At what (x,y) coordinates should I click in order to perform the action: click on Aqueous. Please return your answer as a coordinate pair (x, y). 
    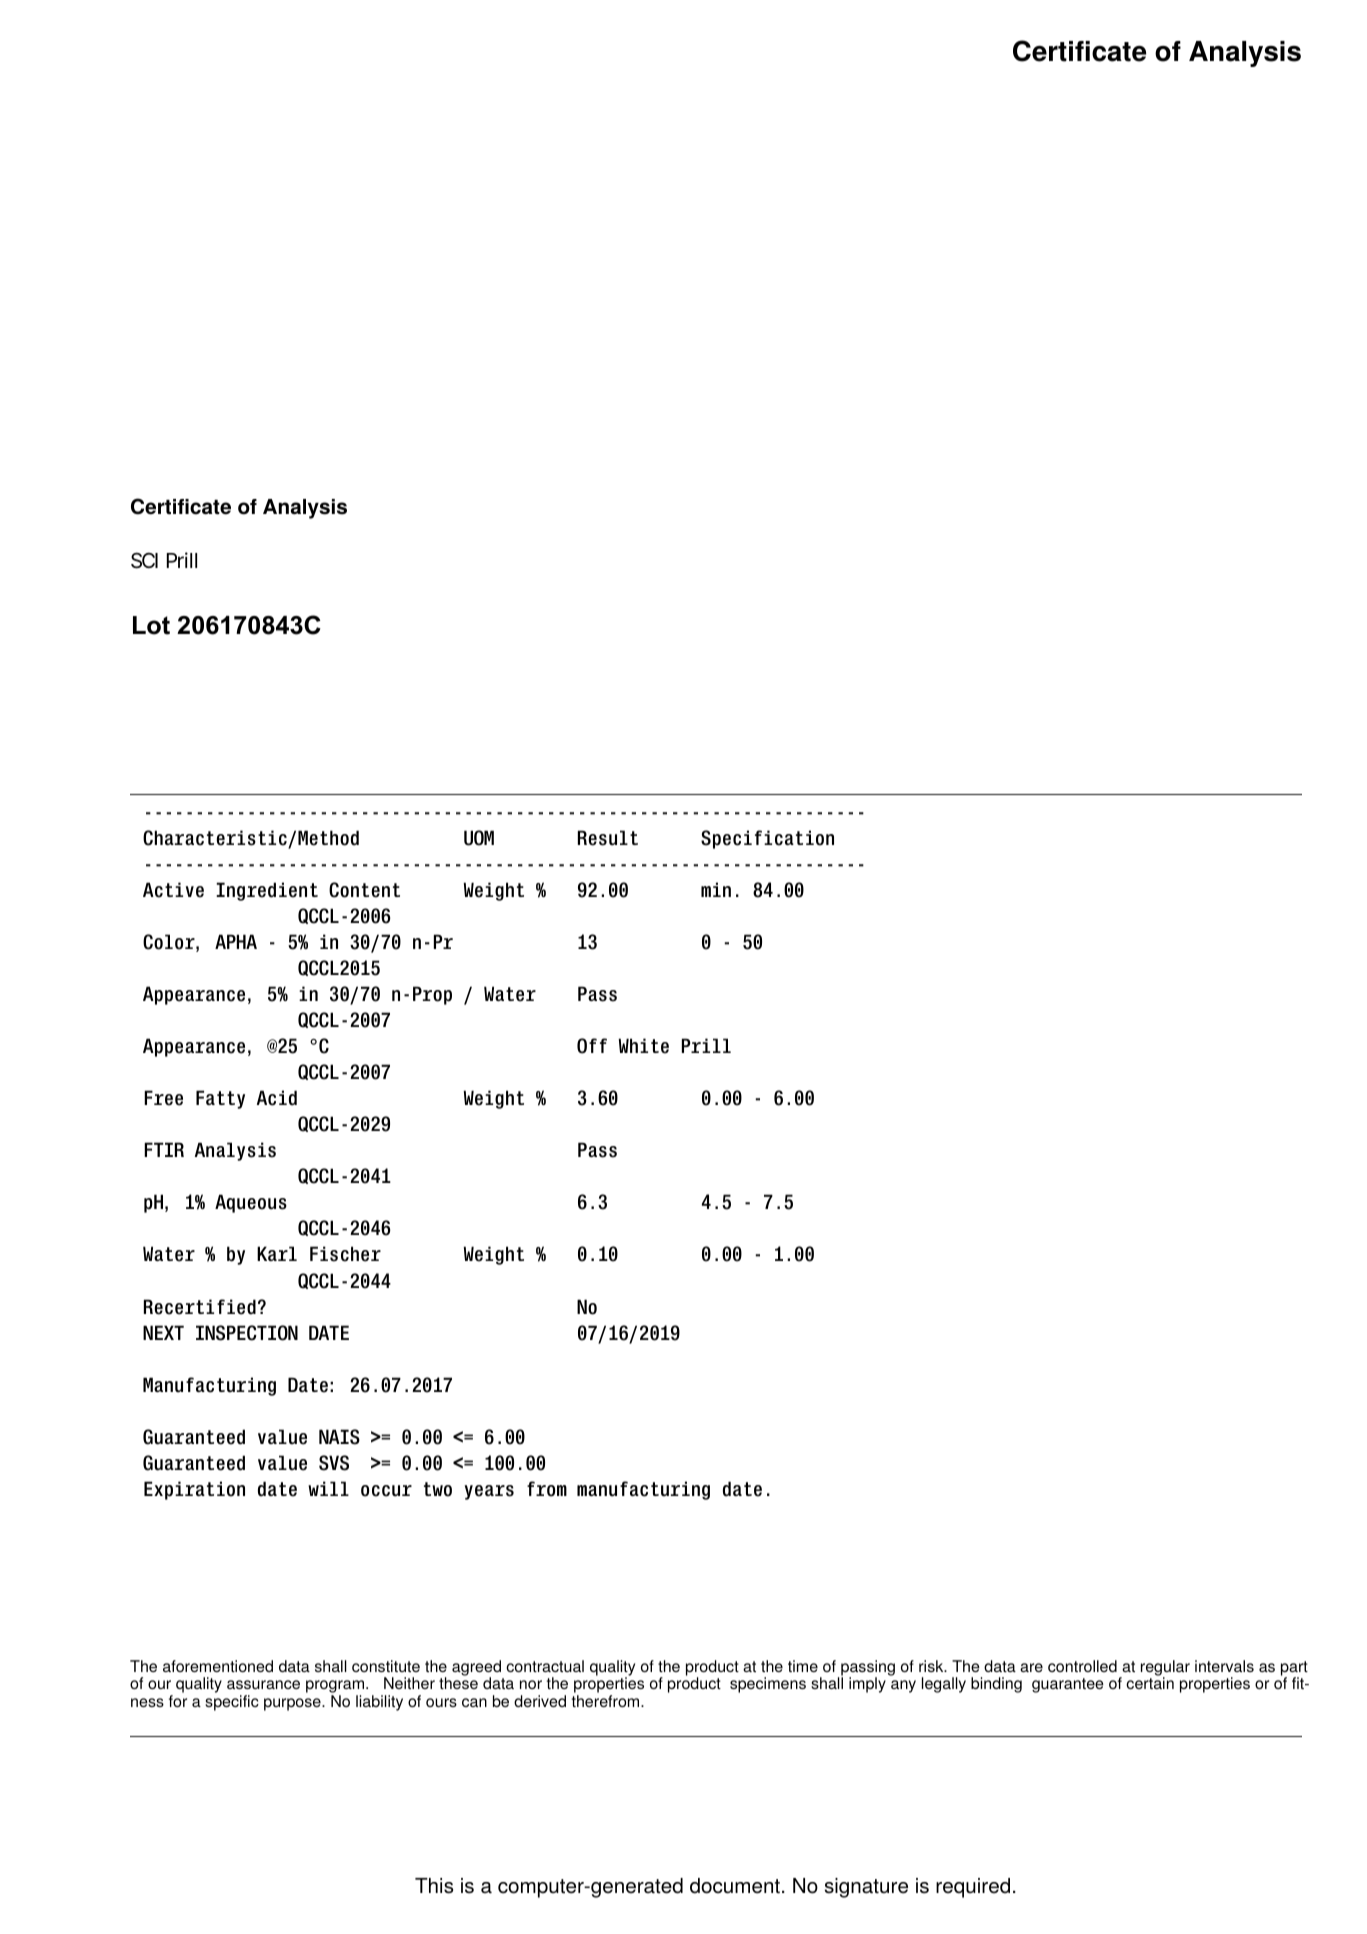
    Looking at the image, I should click on (251, 1203).
